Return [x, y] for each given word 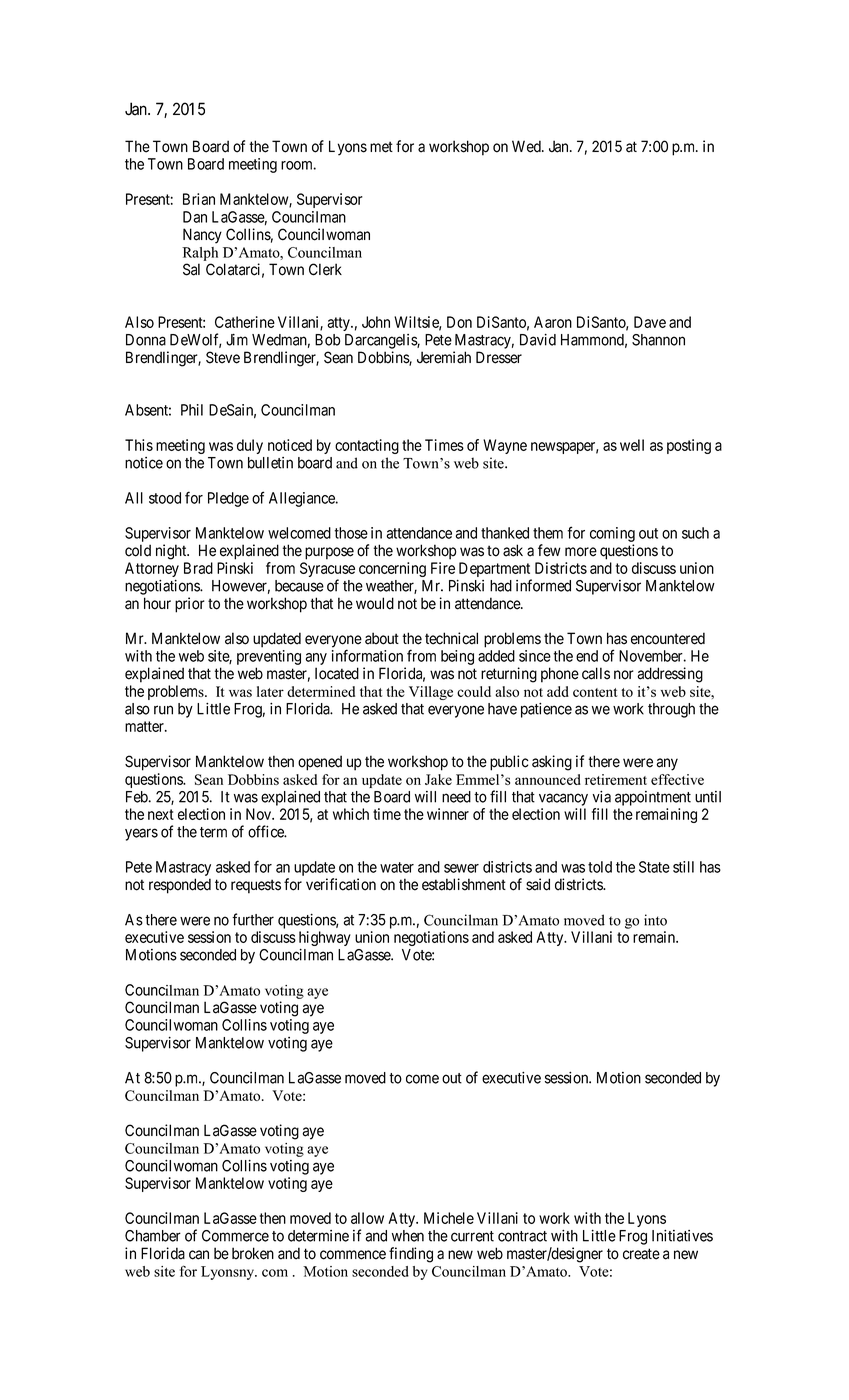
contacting [367, 446]
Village [431, 693]
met [381, 147]
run [163, 710]
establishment [464, 884]
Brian [199, 199]
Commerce [235, 1236]
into [655, 920]
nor [624, 675]
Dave [650, 322]
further [253, 919]
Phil [192, 410]
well [632, 445]
